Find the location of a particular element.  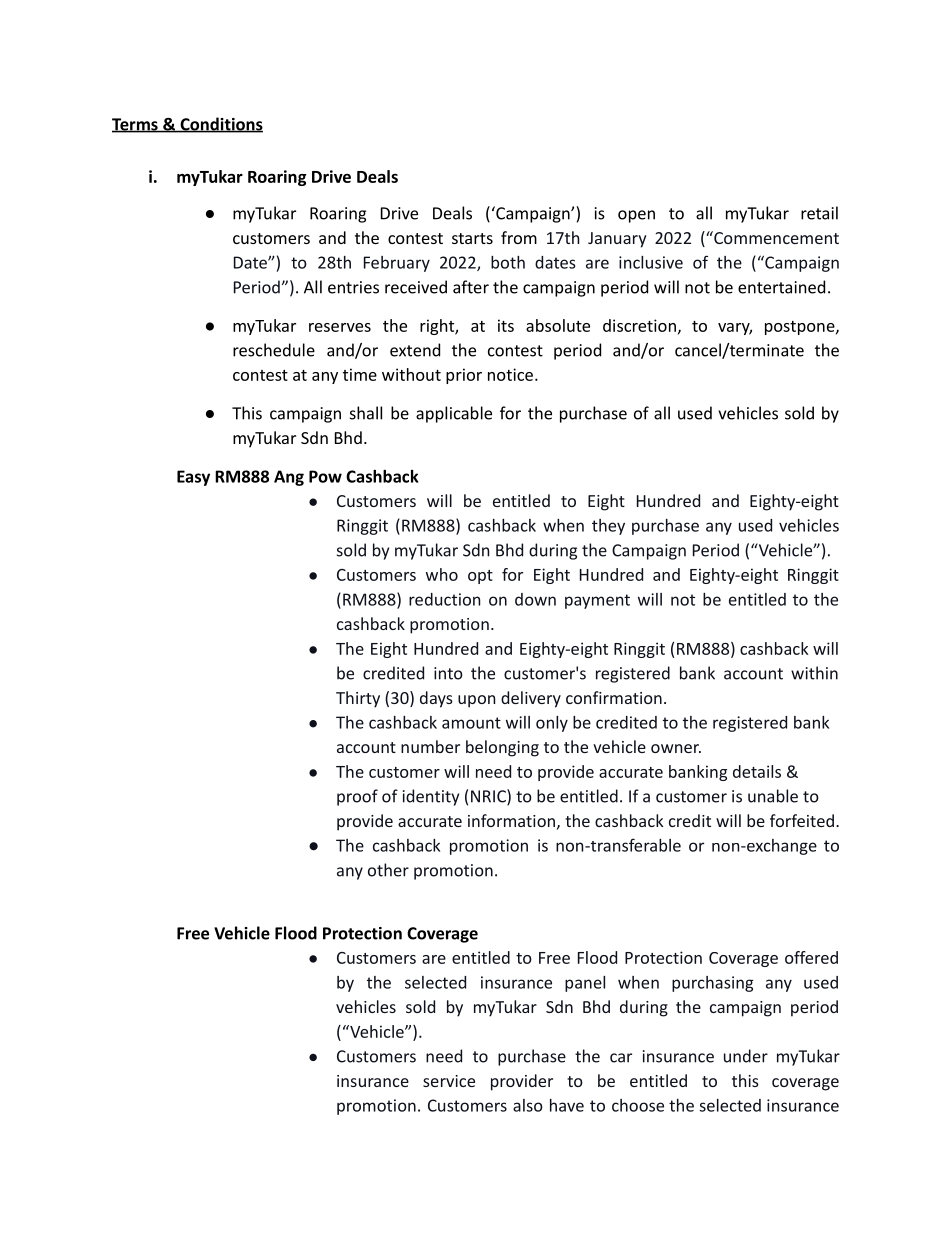

entries is located at coordinates (353, 287).
